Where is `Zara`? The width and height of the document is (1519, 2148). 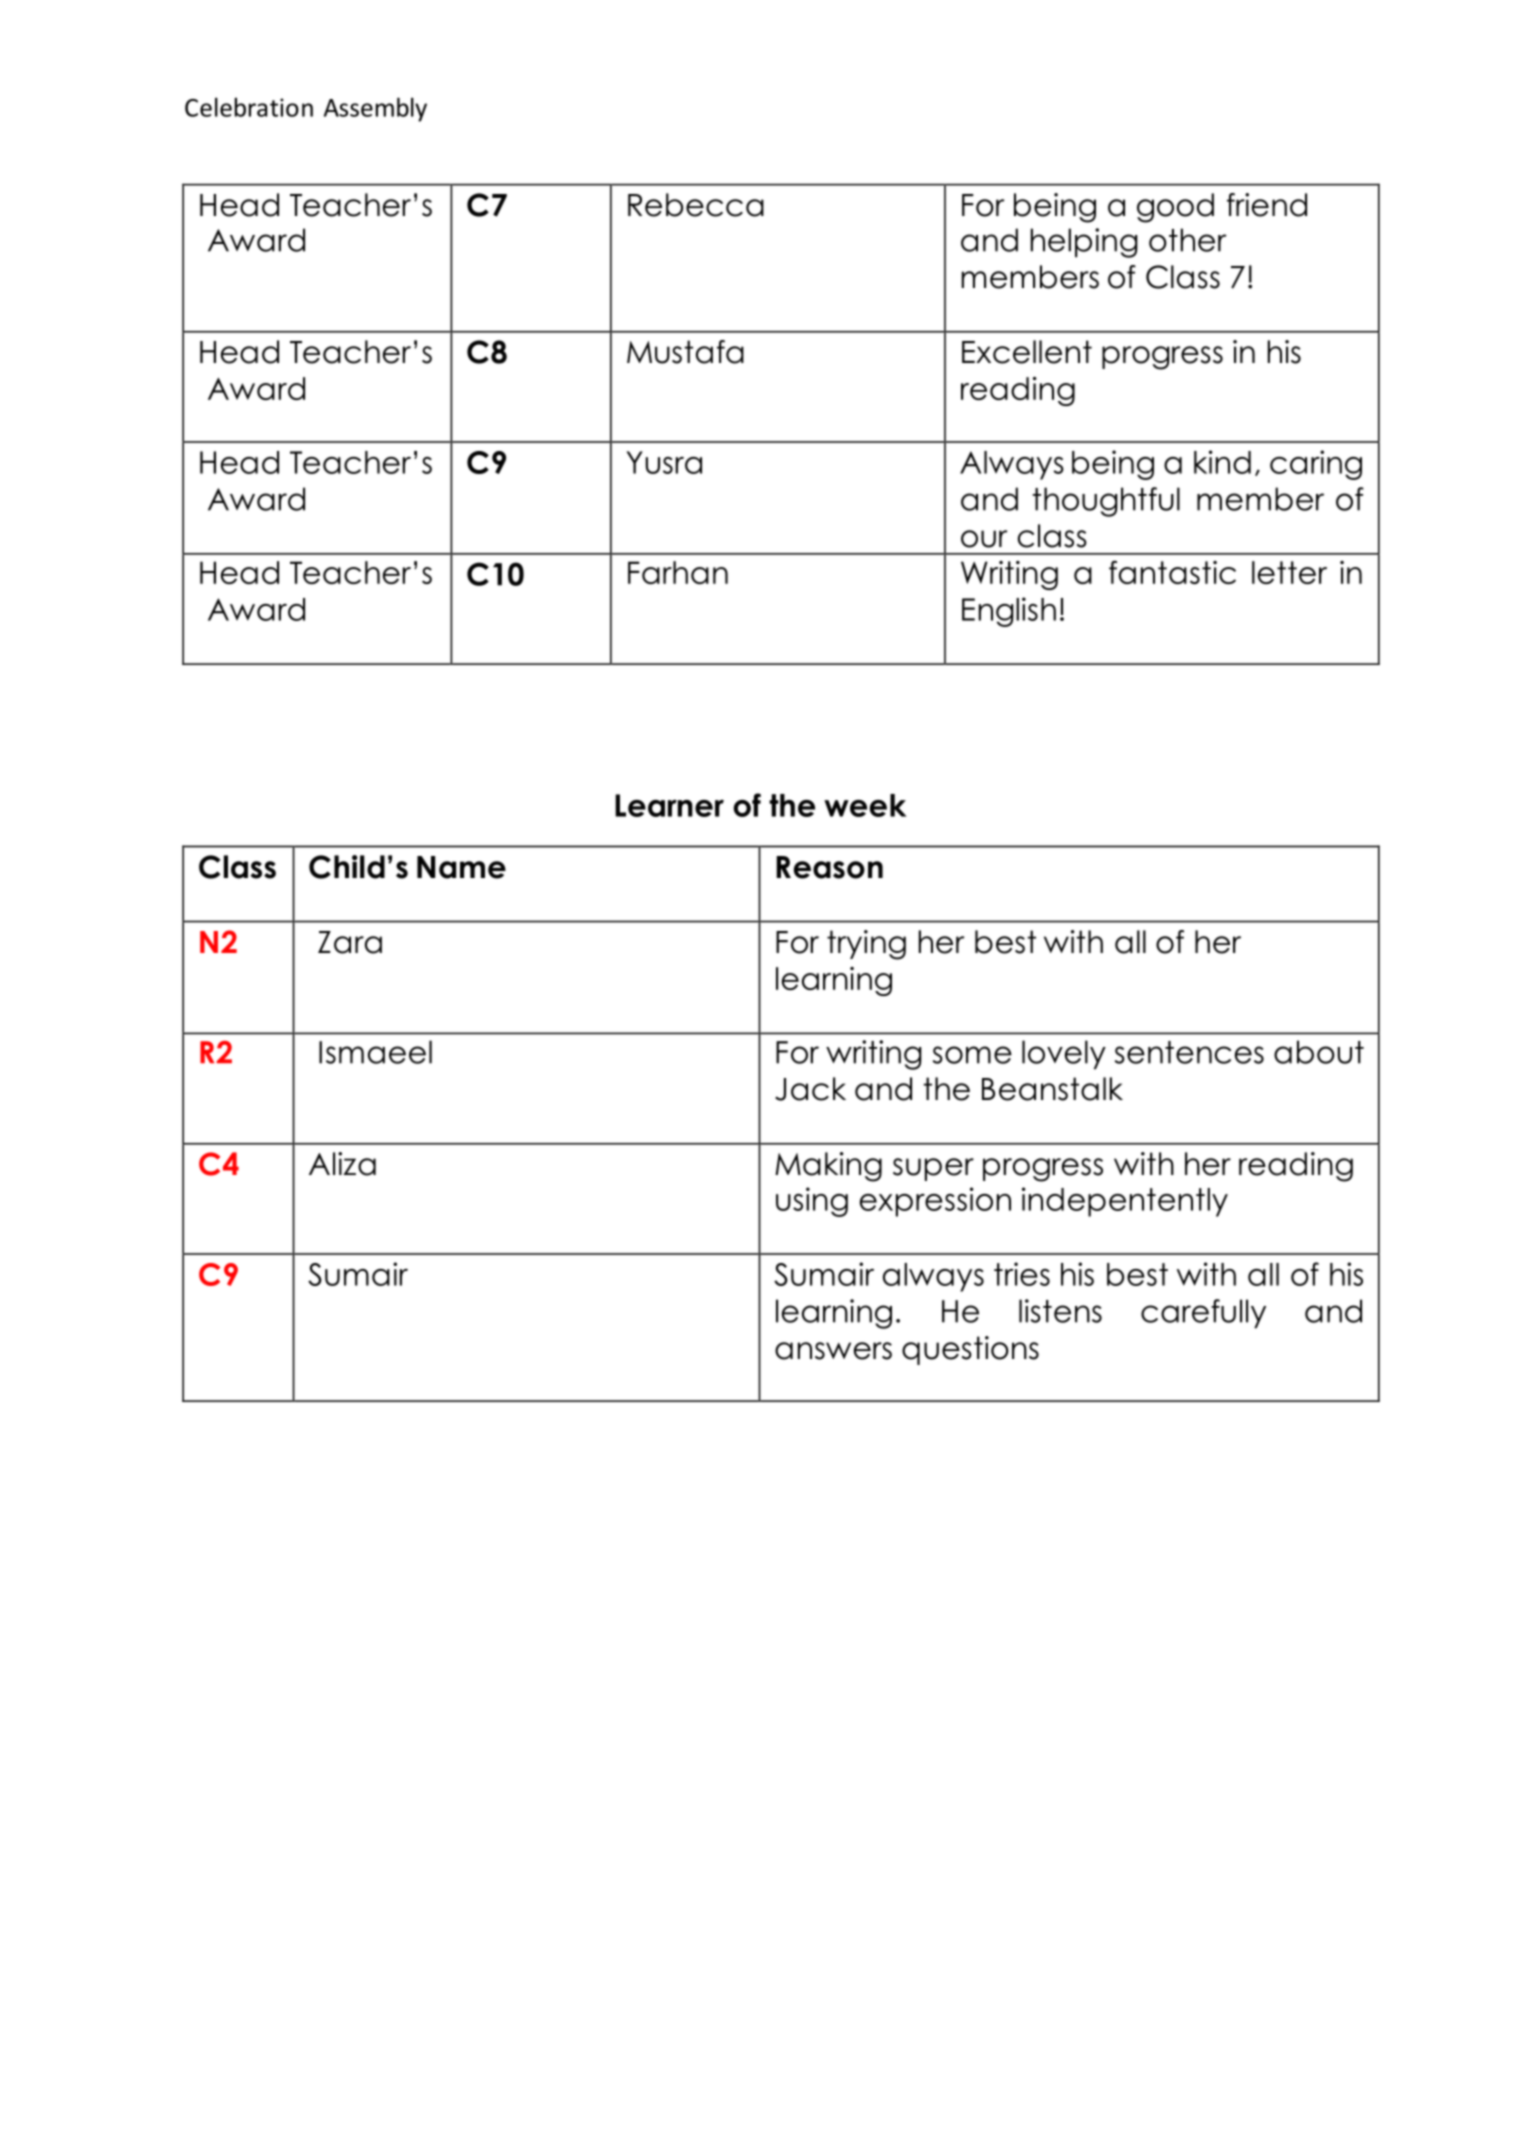 Zara is located at coordinates (350, 942).
